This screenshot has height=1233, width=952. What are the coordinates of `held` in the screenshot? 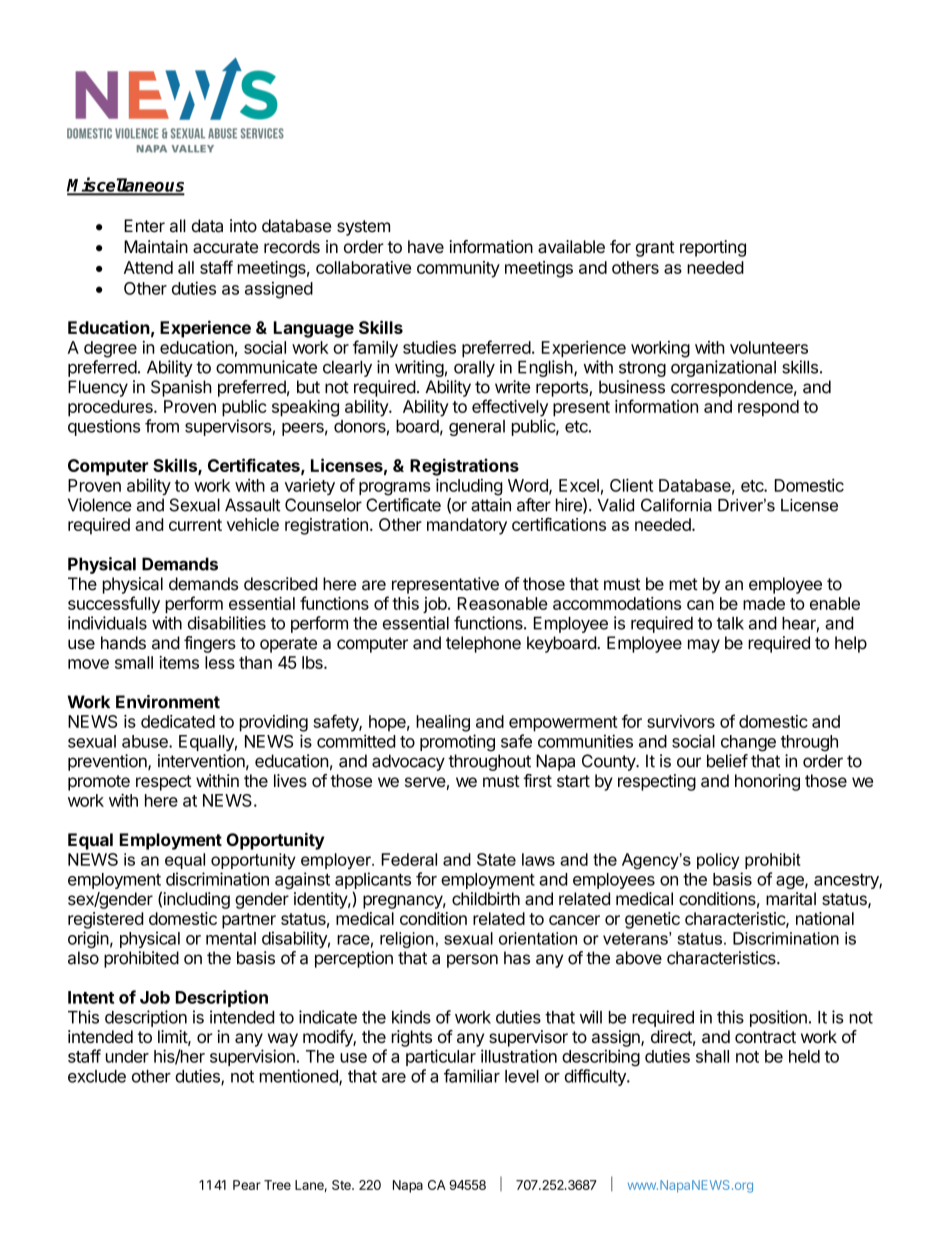 It's located at (804, 1056).
